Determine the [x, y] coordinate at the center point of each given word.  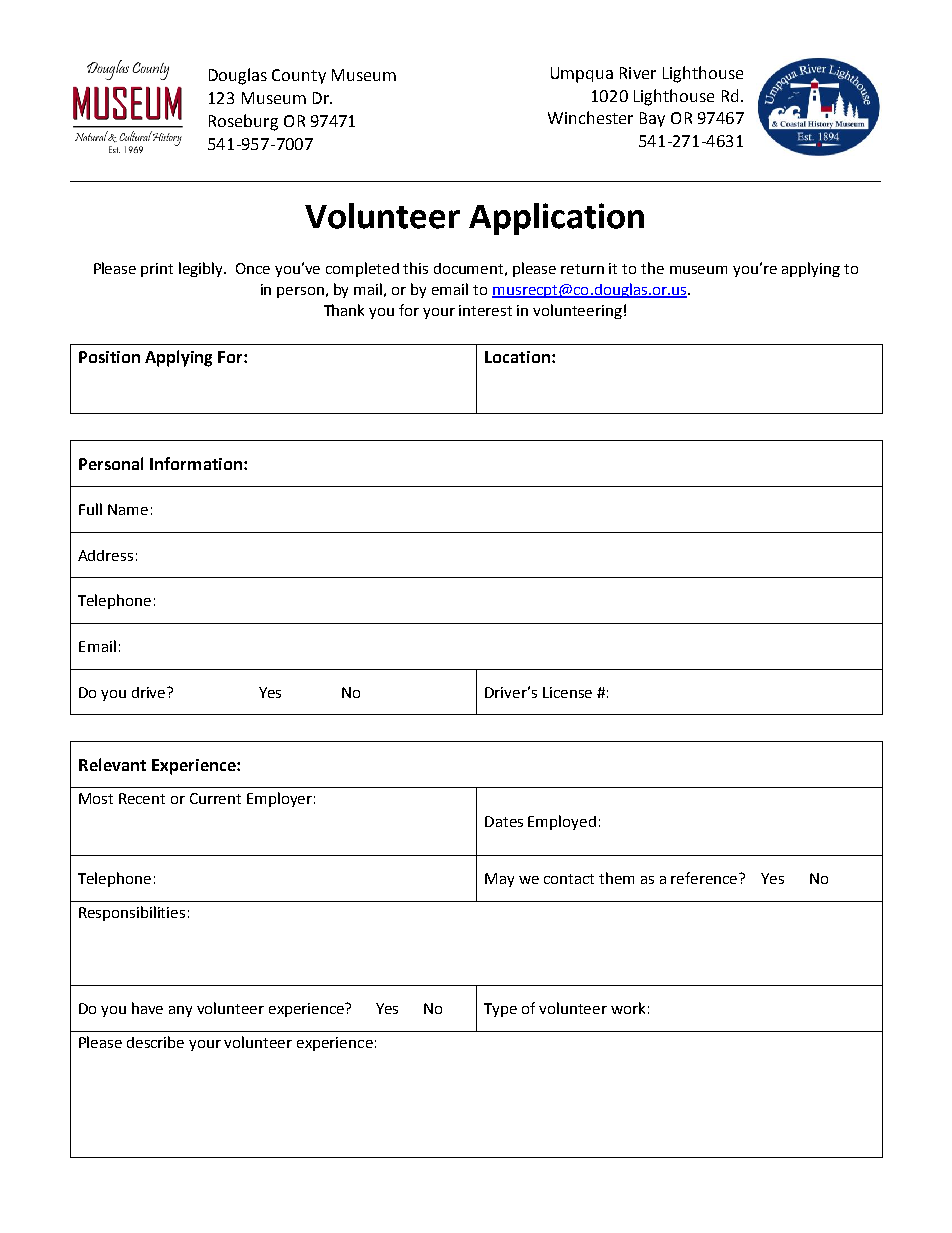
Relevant [112, 764]
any [180, 1011]
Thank [344, 310]
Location [517, 357]
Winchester [590, 117]
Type [500, 1010]
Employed [562, 822]
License [567, 692]
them [616, 878]
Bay [652, 119]
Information [196, 463]
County [299, 76]
